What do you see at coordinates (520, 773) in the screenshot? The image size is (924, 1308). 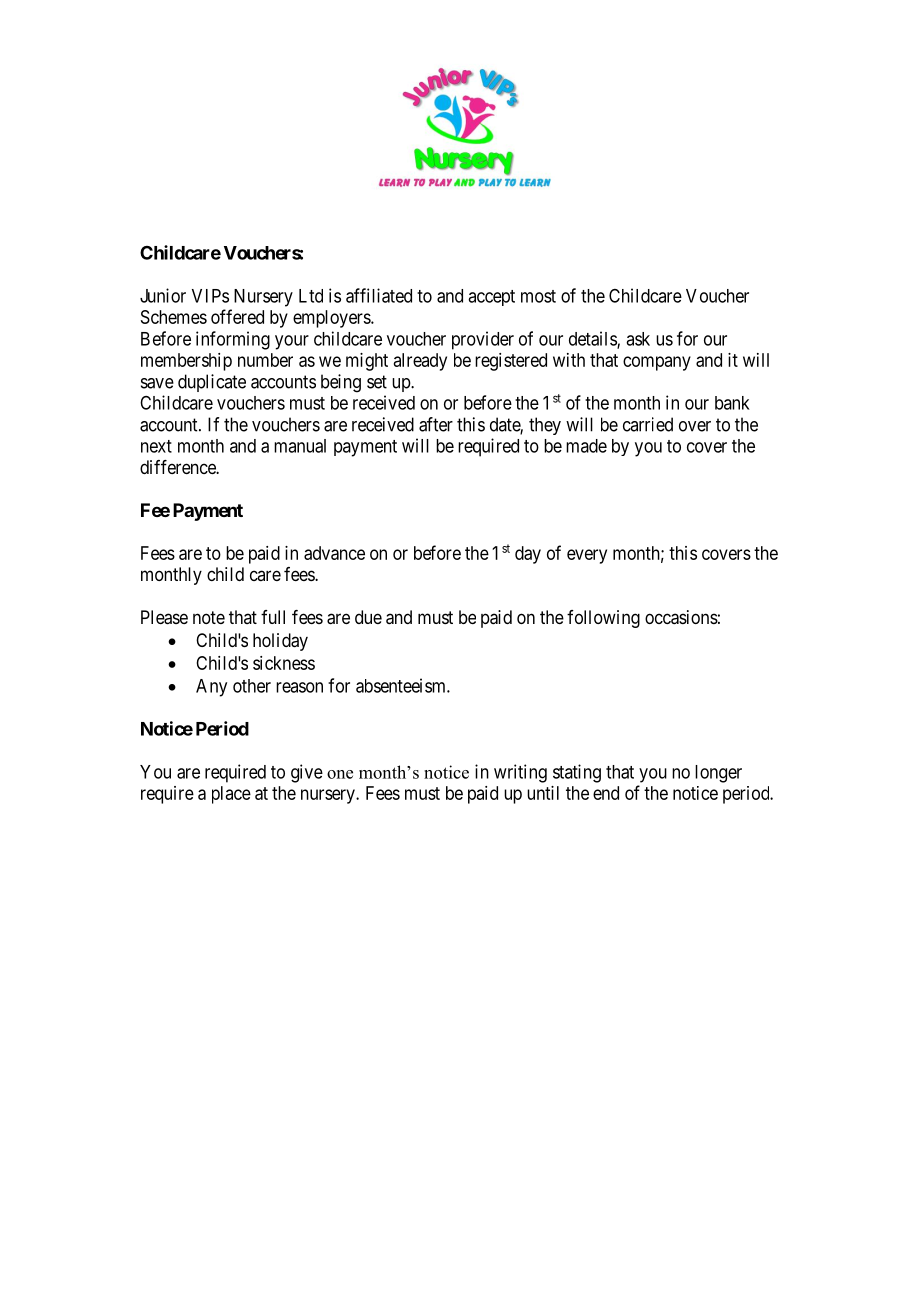 I see `writing` at bounding box center [520, 773].
